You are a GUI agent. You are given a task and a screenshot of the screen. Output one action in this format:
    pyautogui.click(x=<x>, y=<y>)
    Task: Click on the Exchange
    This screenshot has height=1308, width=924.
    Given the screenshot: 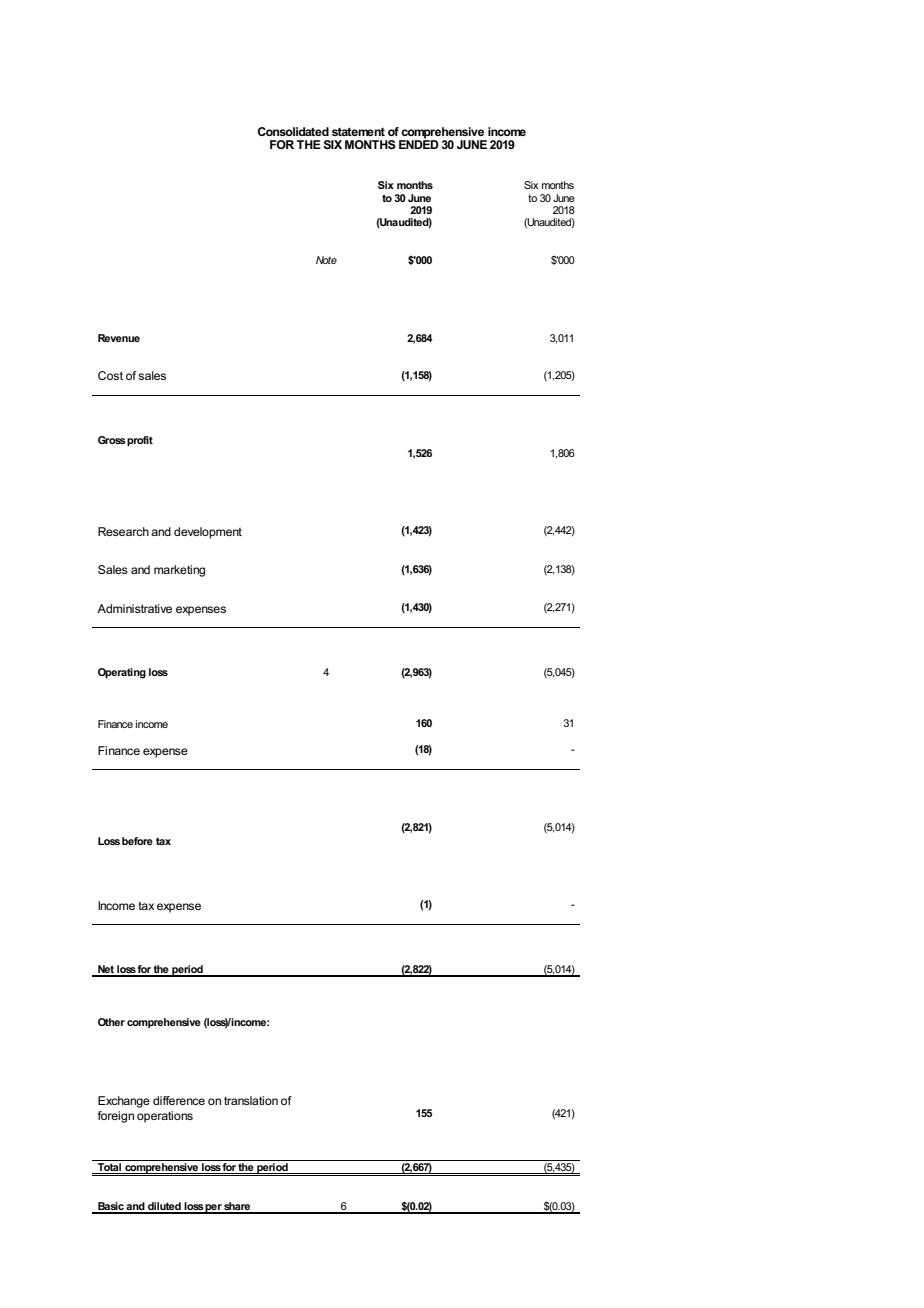 What is the action you would take?
    pyautogui.click(x=124, y=1102)
